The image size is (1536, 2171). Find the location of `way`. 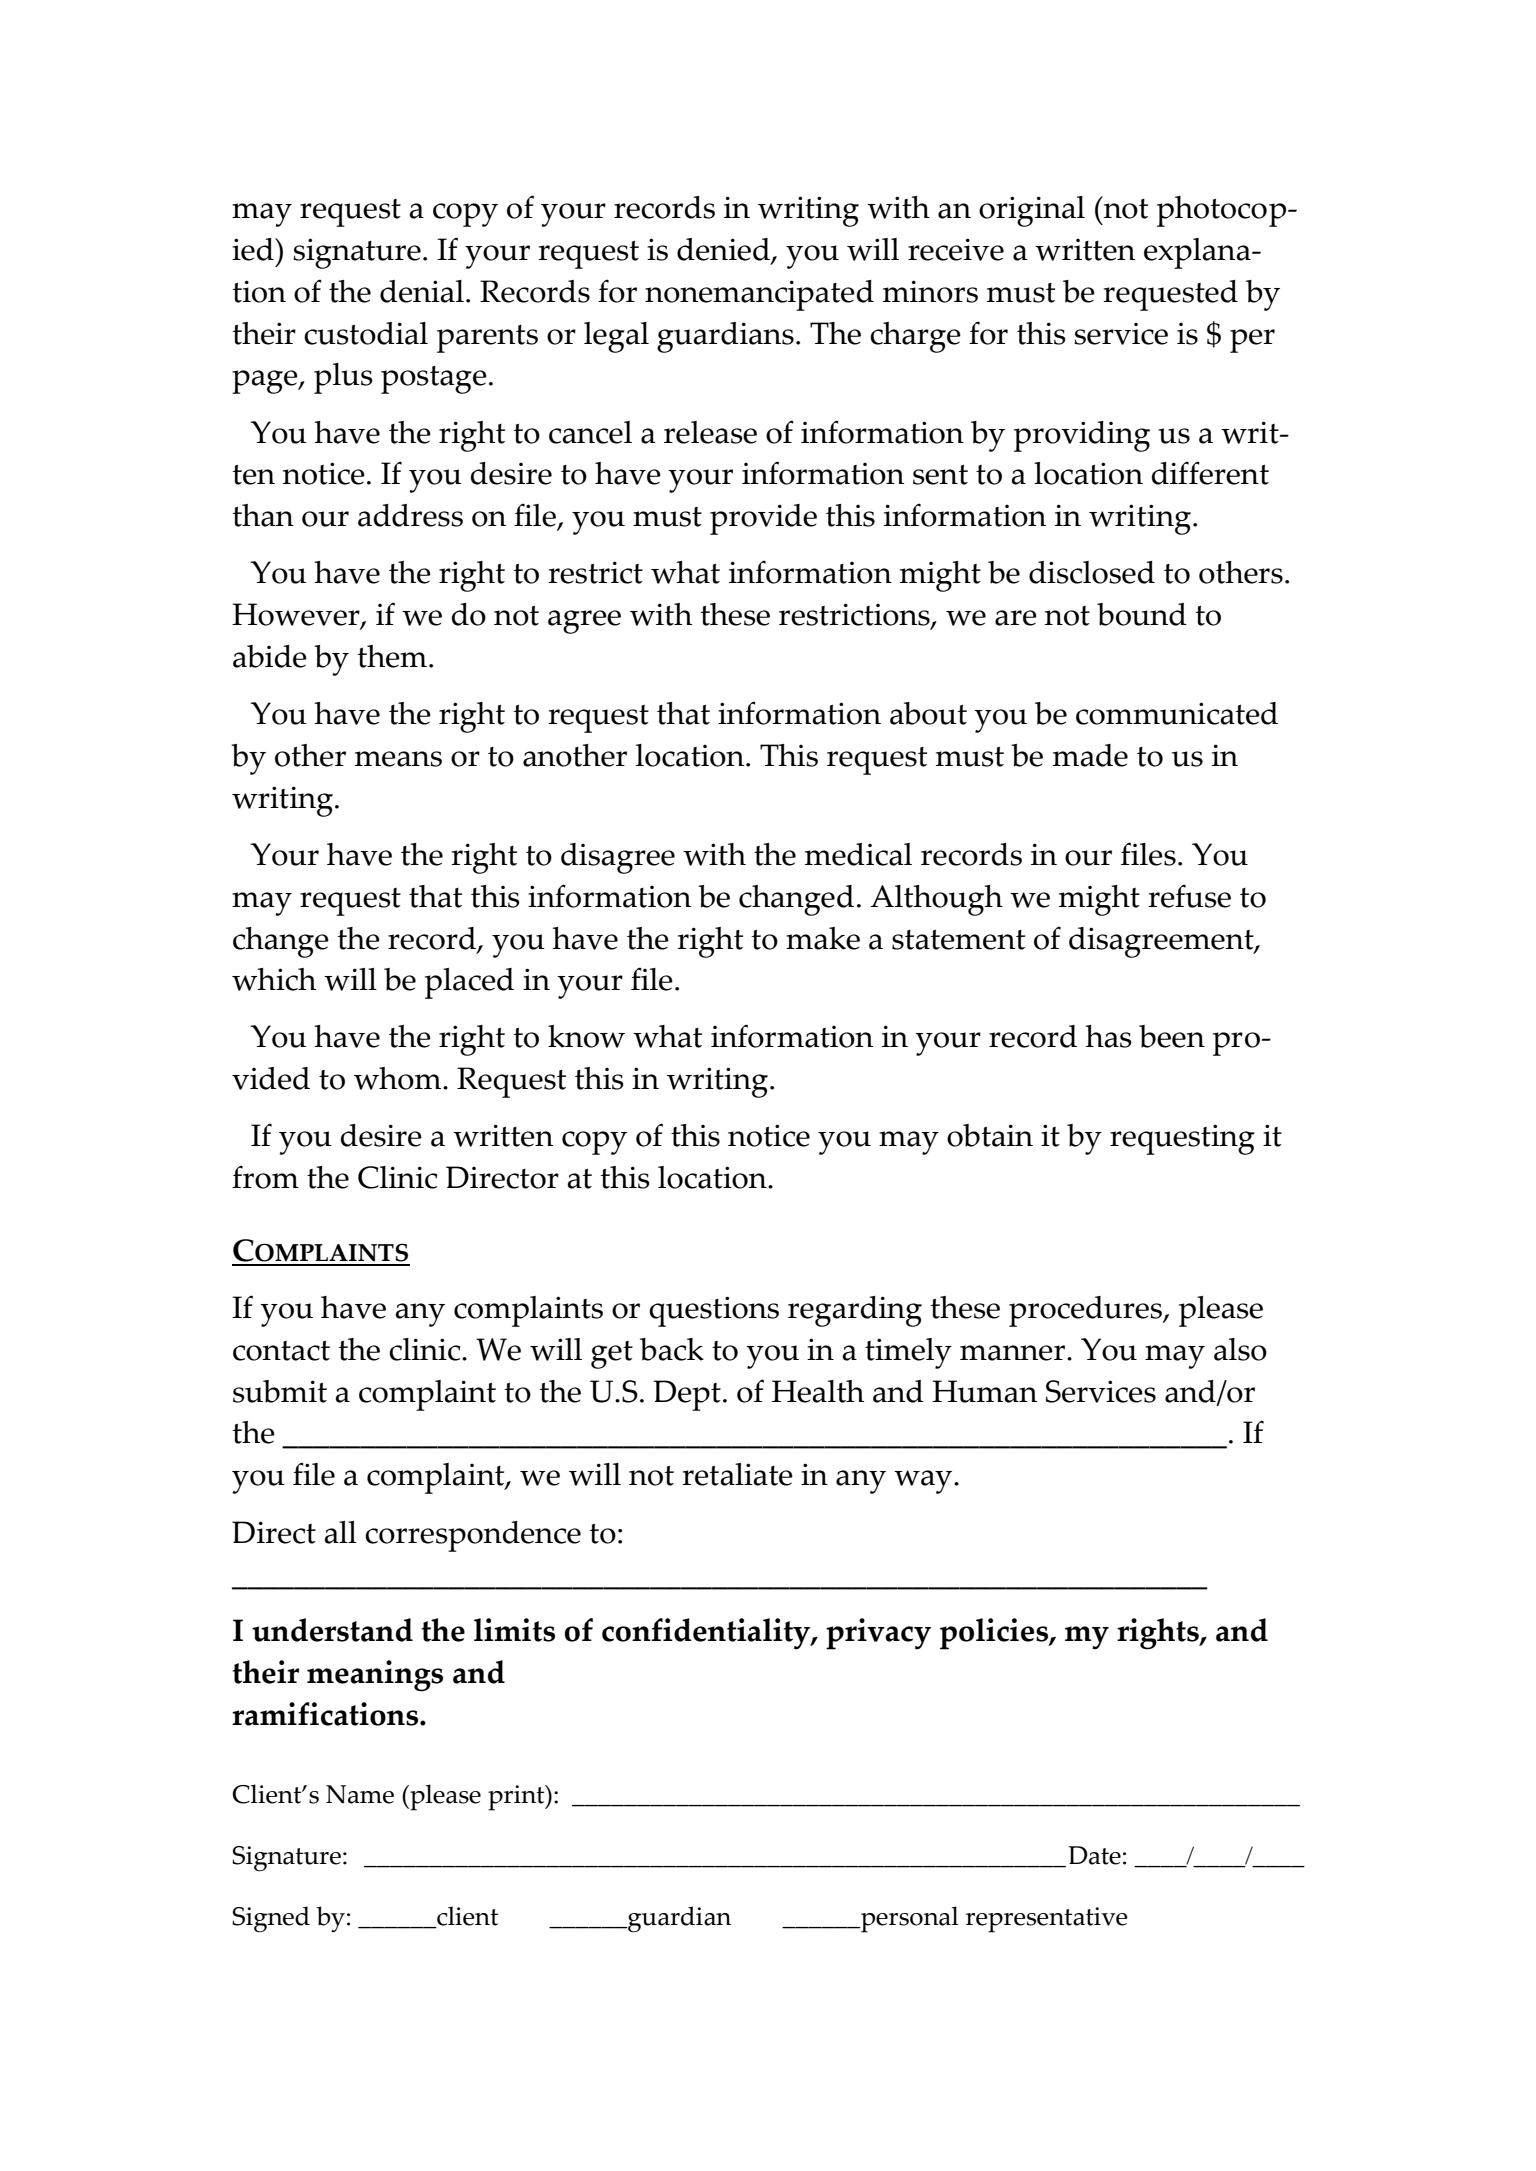

way is located at coordinates (924, 1482).
